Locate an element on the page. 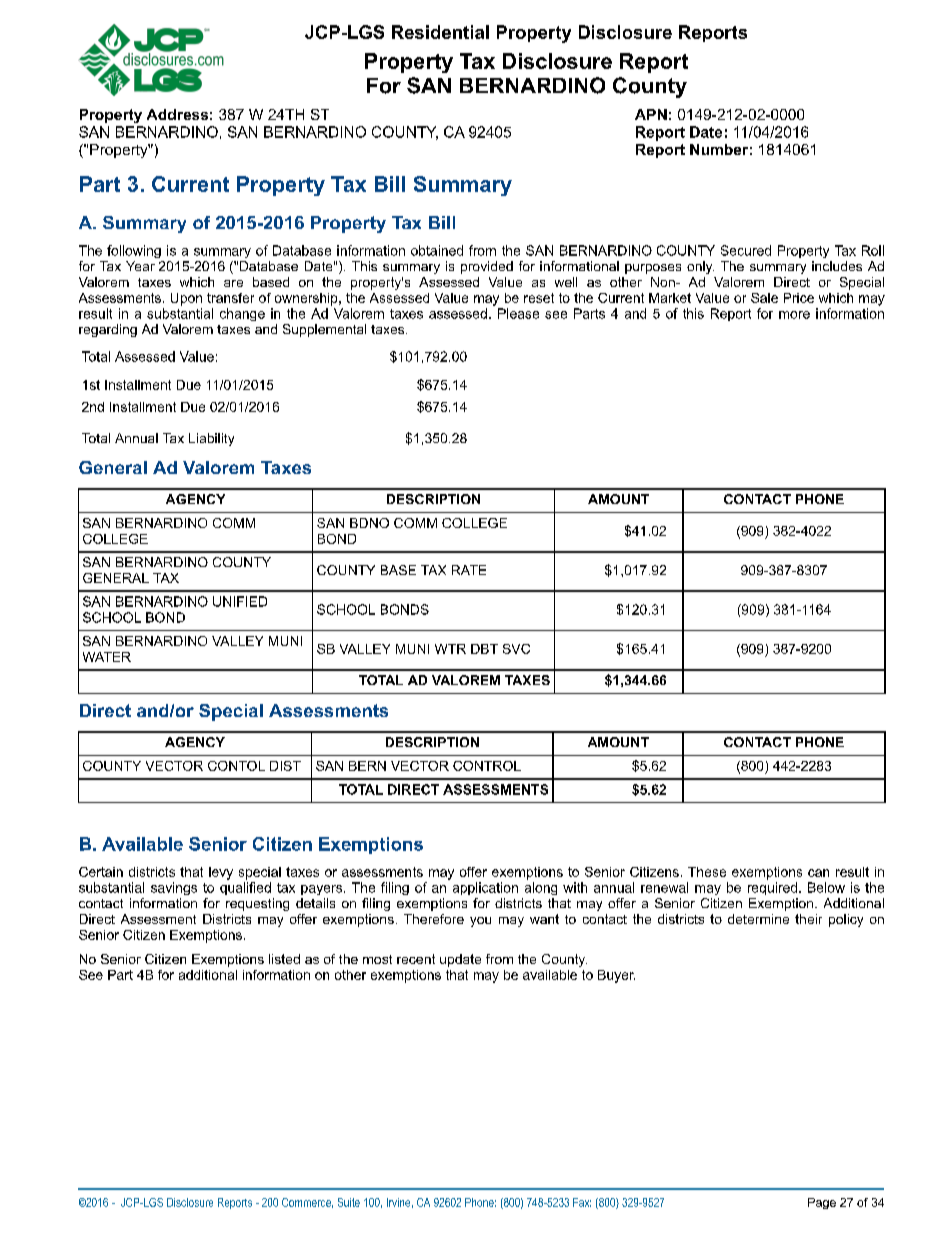  CONTOL is located at coordinates (236, 766).
